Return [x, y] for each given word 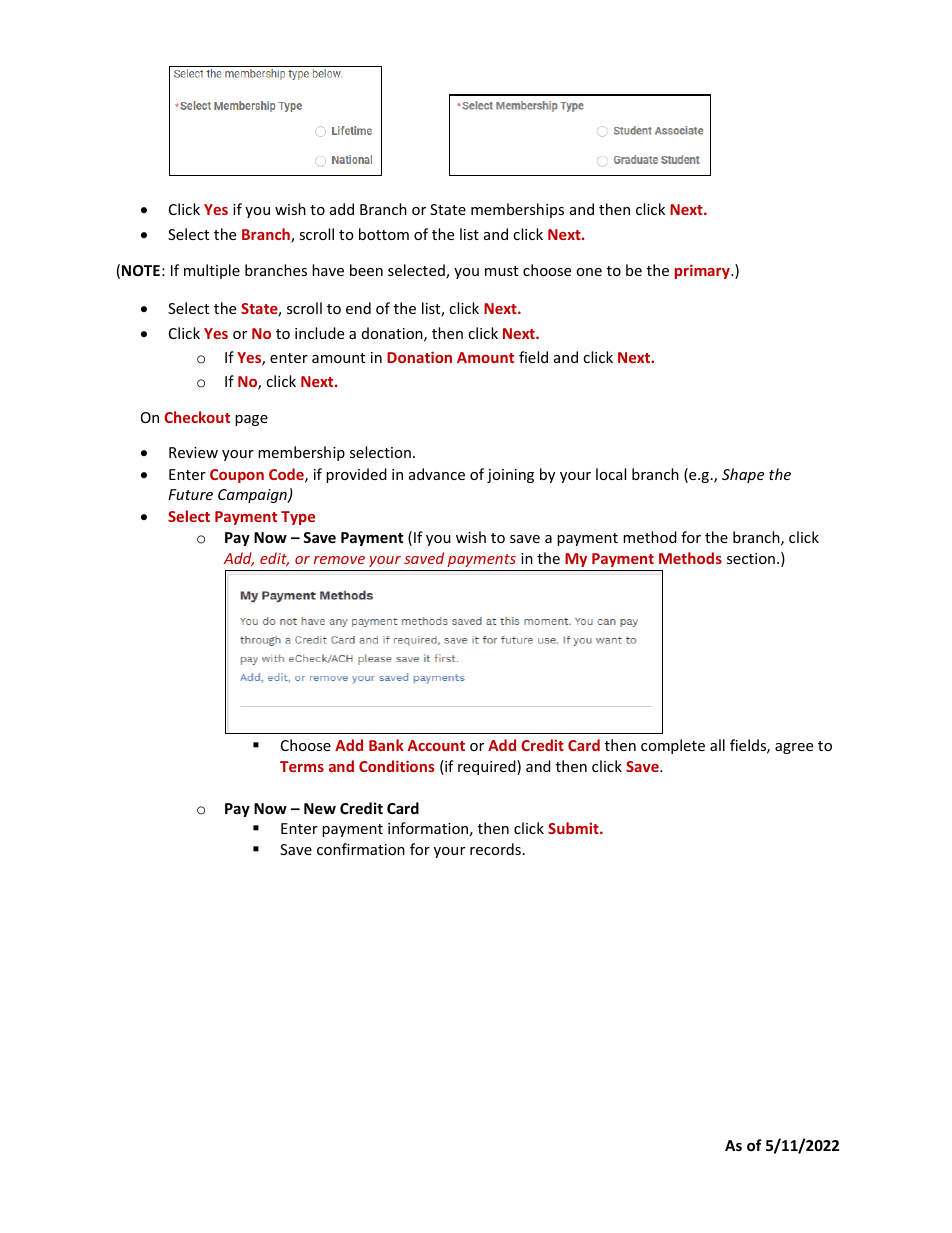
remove [339, 560]
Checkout [197, 417]
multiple [212, 271]
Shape [743, 475]
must [501, 271]
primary [703, 271]
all [717, 745]
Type [298, 518]
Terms [302, 766]
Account [436, 745]
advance [437, 474]
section [751, 558]
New [320, 808]
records [495, 849]
